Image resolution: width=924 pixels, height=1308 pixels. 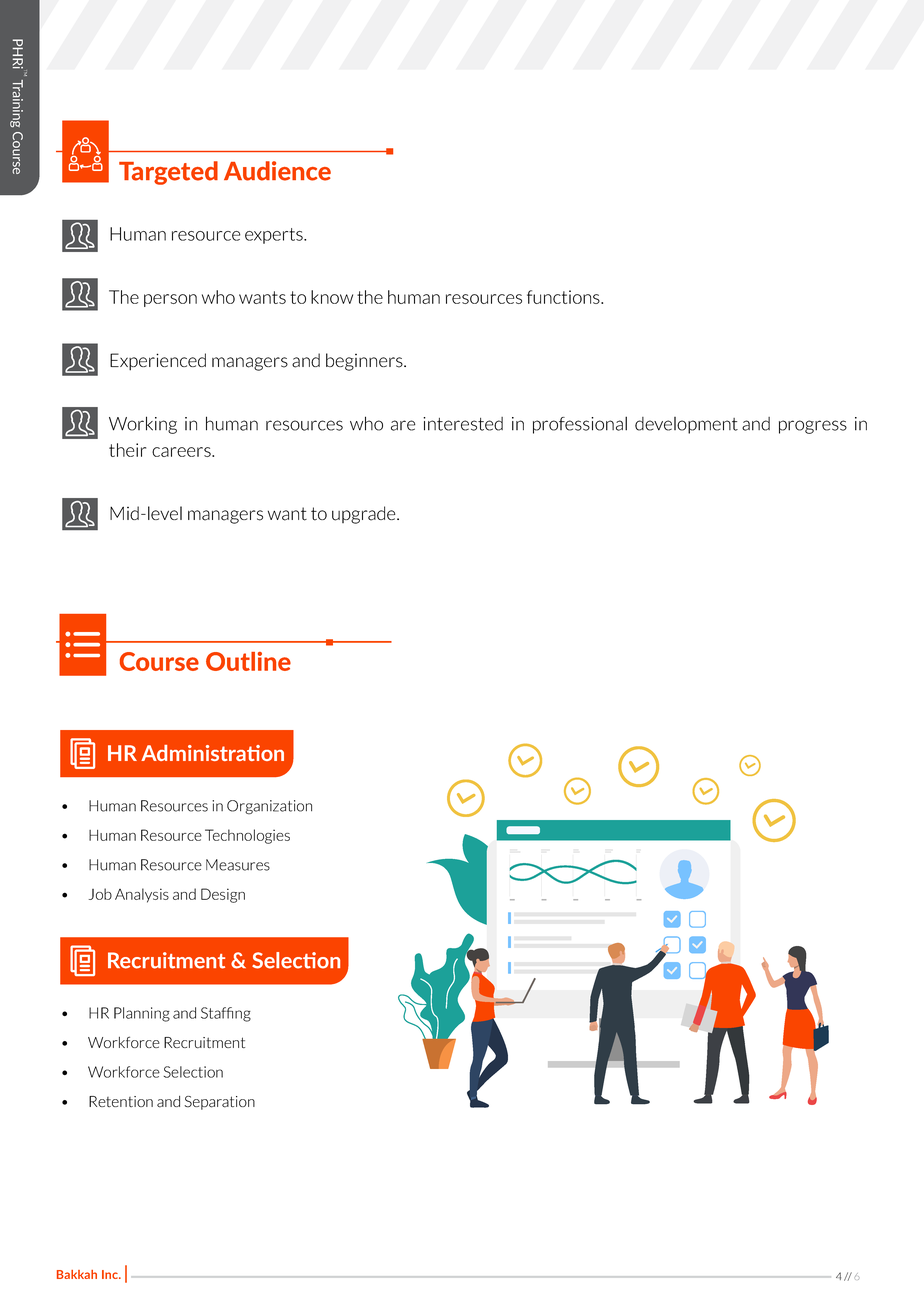 I want to click on progress, so click(x=813, y=427).
